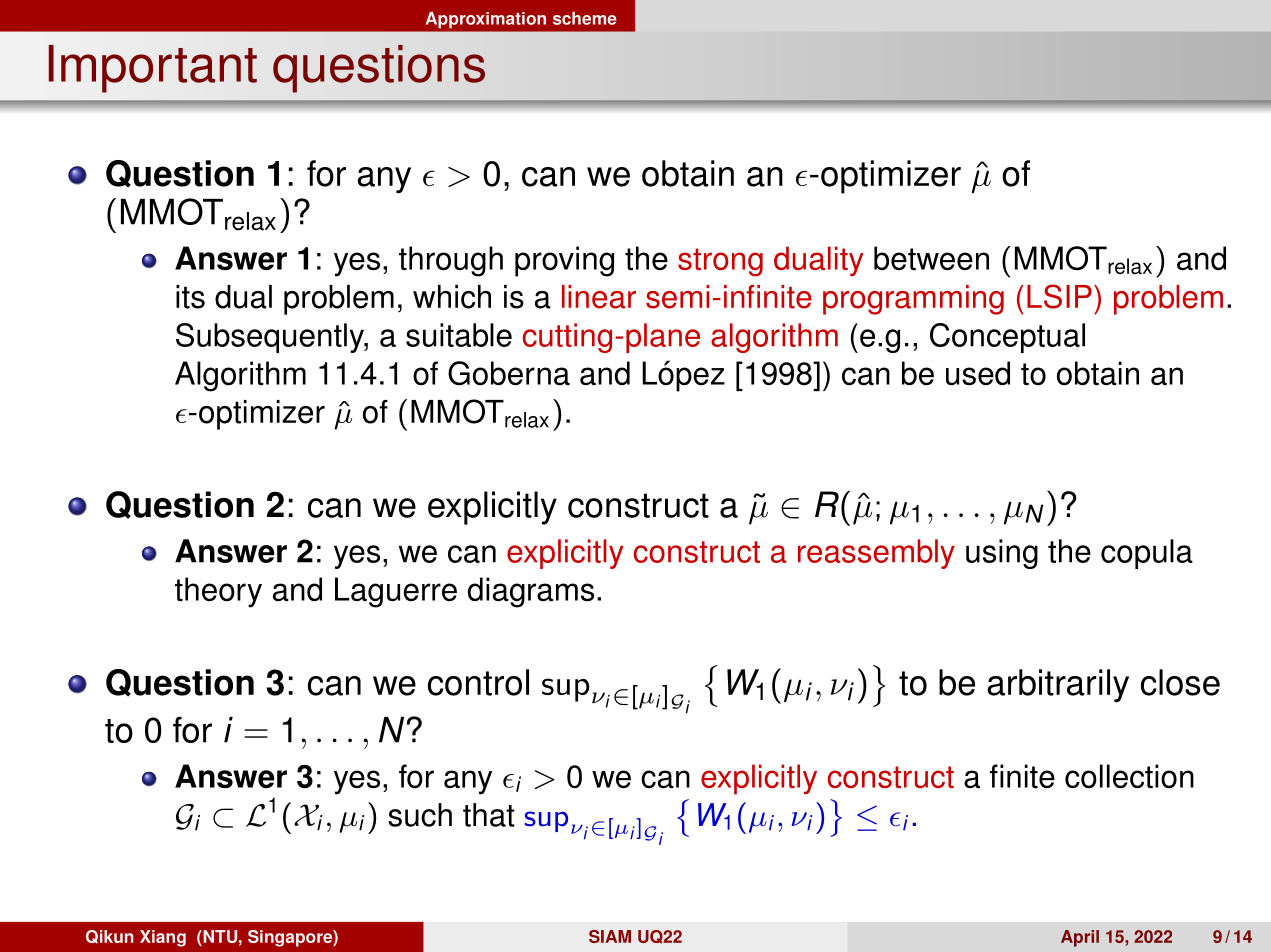 The width and height of the screenshot is (1271, 952). What do you see at coordinates (163, 938) in the screenshot?
I see `Xiang` at bounding box center [163, 938].
